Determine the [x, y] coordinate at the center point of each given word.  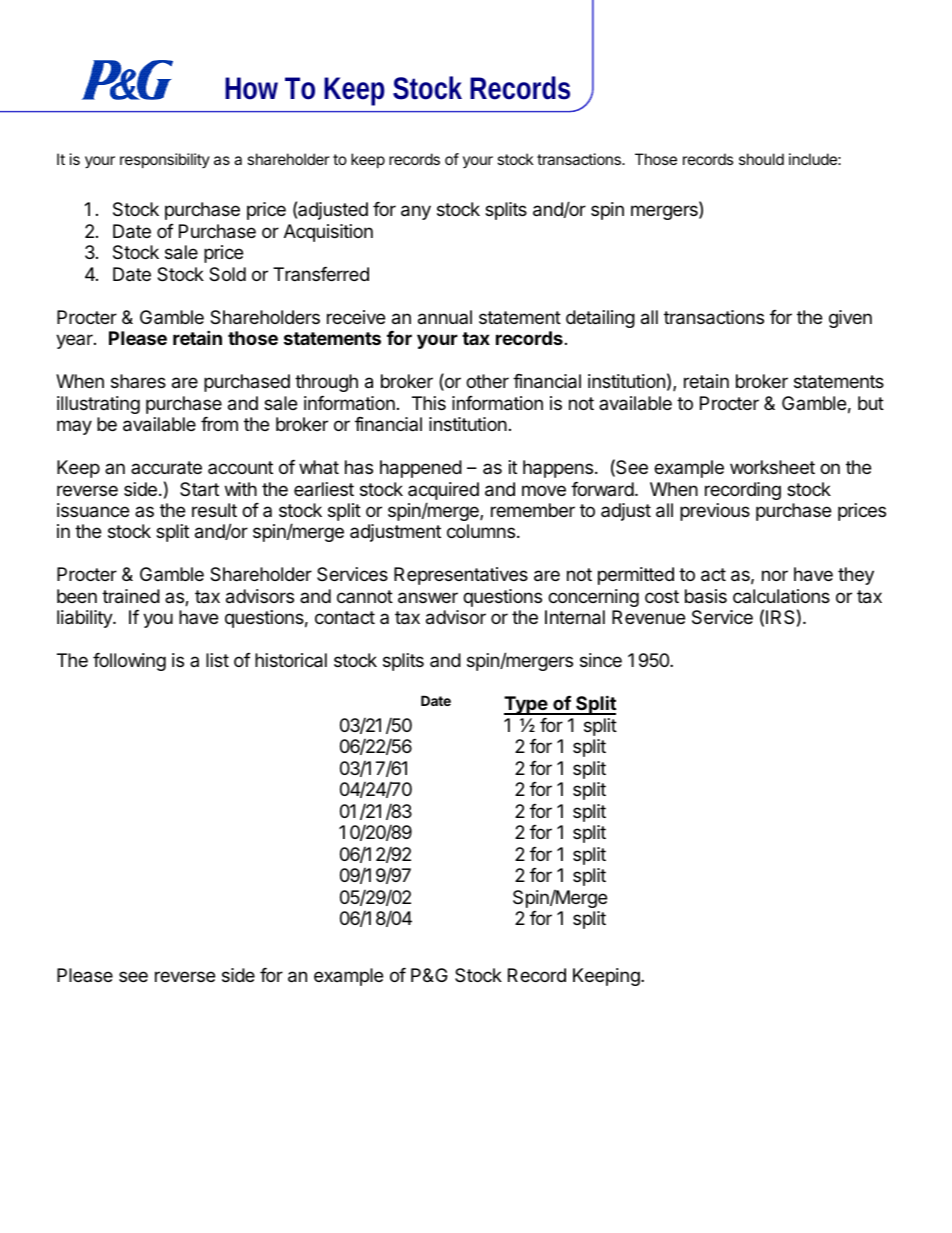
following [129, 662]
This [429, 403]
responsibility [165, 160]
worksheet [772, 467]
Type [526, 705]
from [219, 424]
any [416, 212]
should [761, 159]
